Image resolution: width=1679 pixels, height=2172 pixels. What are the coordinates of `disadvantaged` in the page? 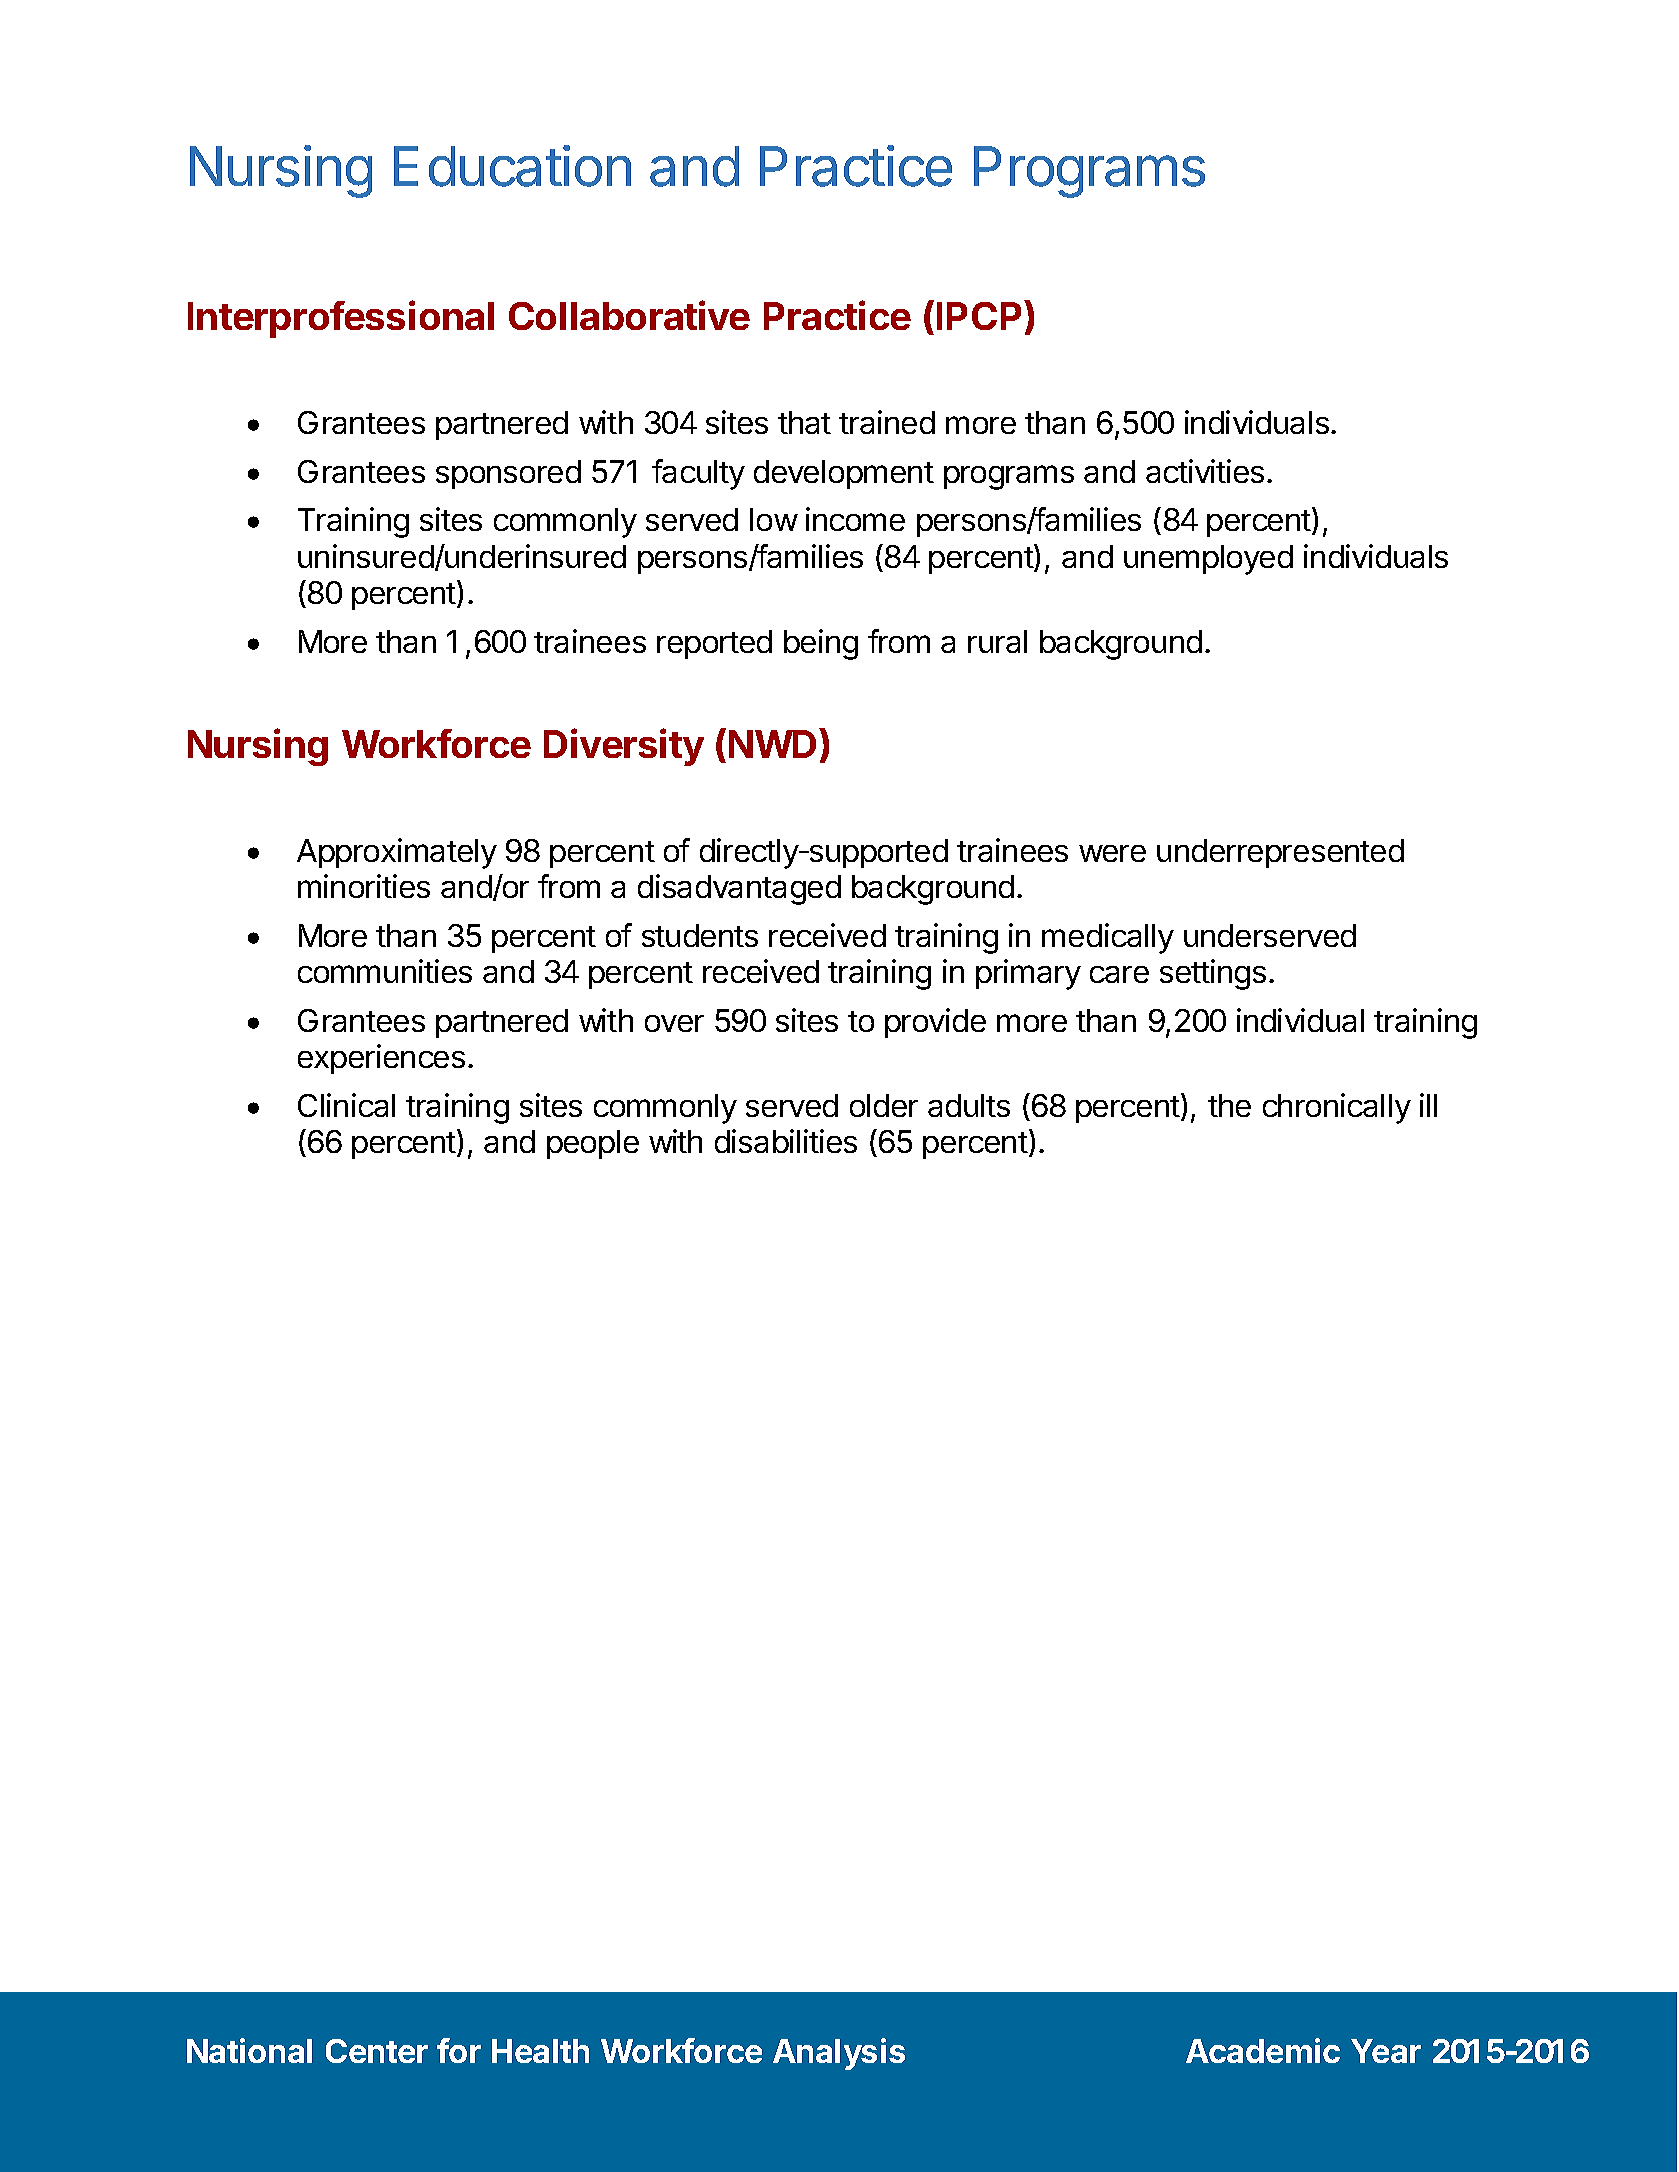 It's located at (739, 889).
